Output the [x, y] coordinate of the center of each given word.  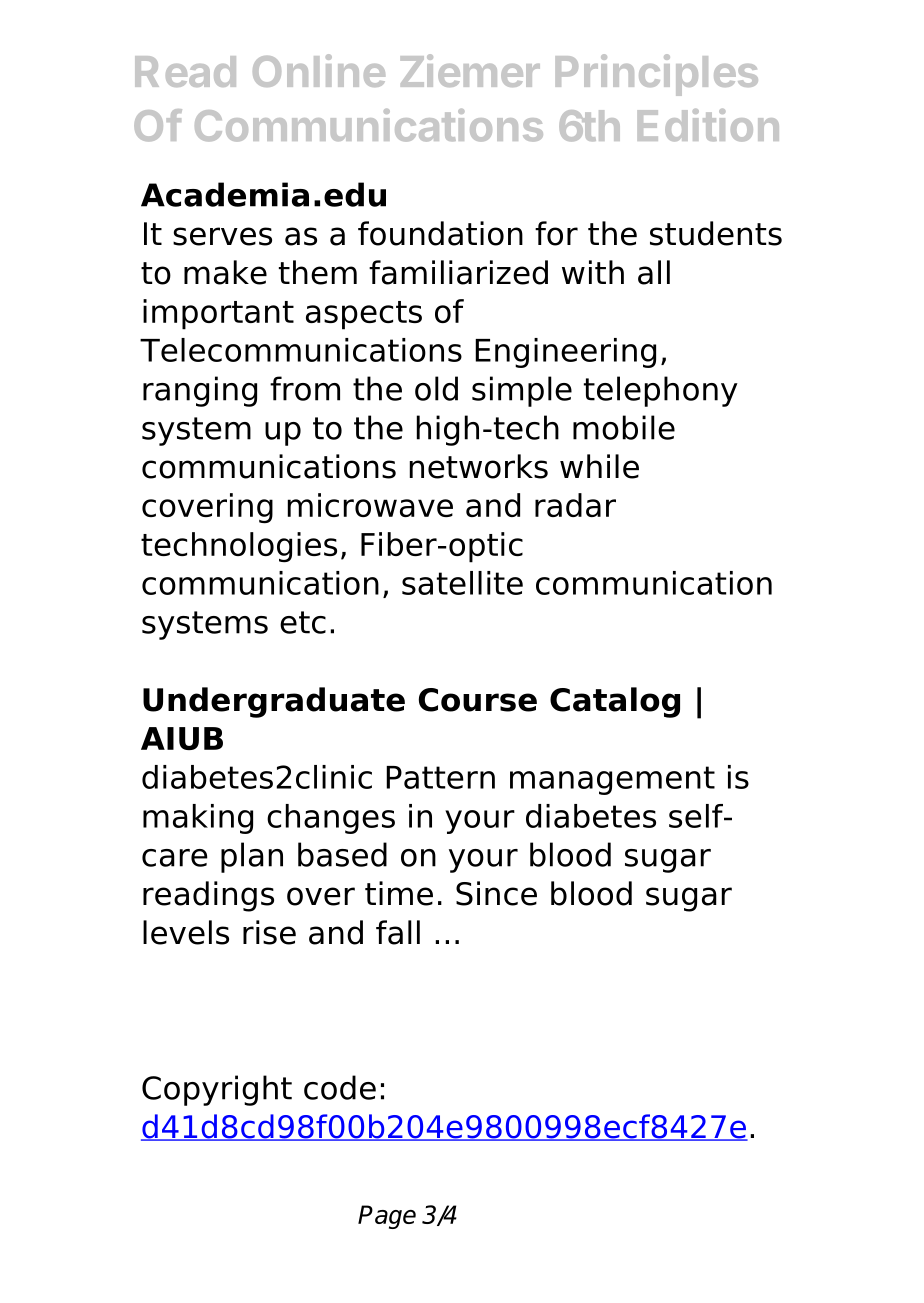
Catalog [615, 702]
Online [319, 70]
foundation [440, 233]
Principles [656, 75]
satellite [462, 583]
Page [387, 1217]
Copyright [217, 1090]
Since [496, 893]
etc [303, 622]
